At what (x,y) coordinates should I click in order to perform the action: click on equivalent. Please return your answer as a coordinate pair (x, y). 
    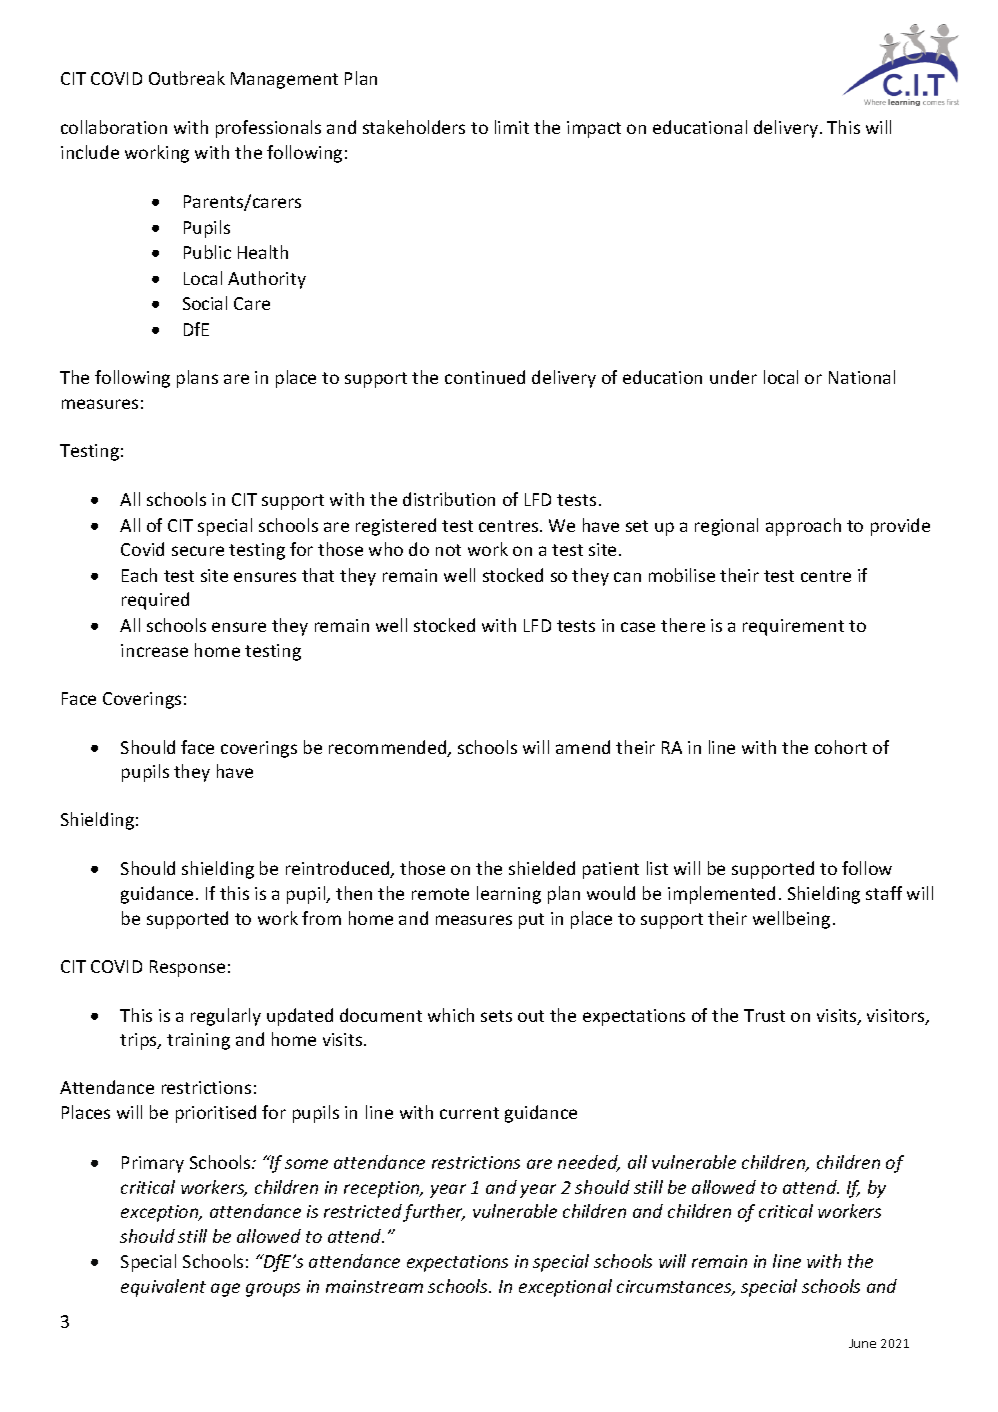
    Looking at the image, I should click on (163, 1288).
